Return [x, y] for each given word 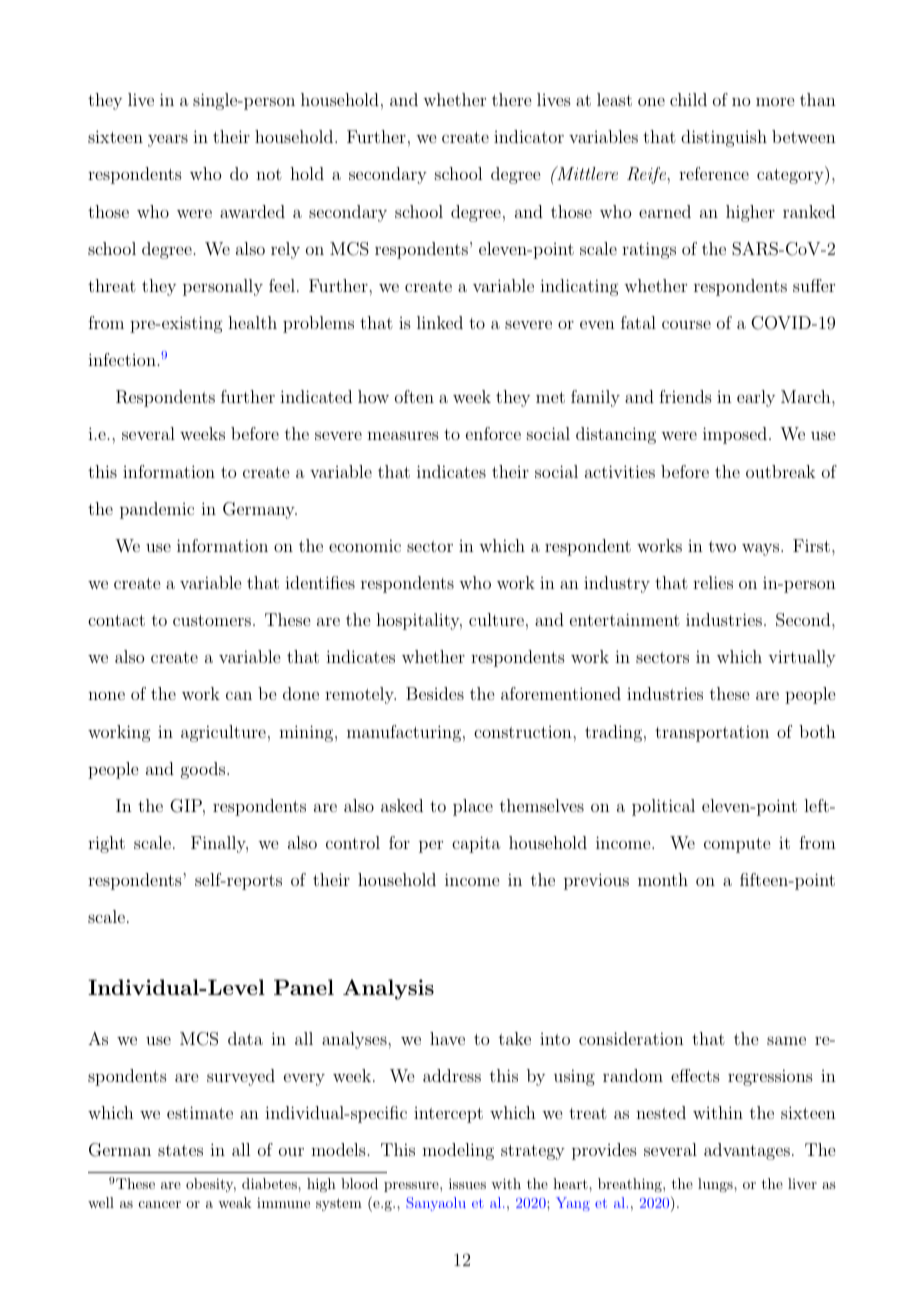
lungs [716, 1185]
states [180, 1150]
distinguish [724, 138]
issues [467, 1183]
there [511, 99]
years [168, 140]
